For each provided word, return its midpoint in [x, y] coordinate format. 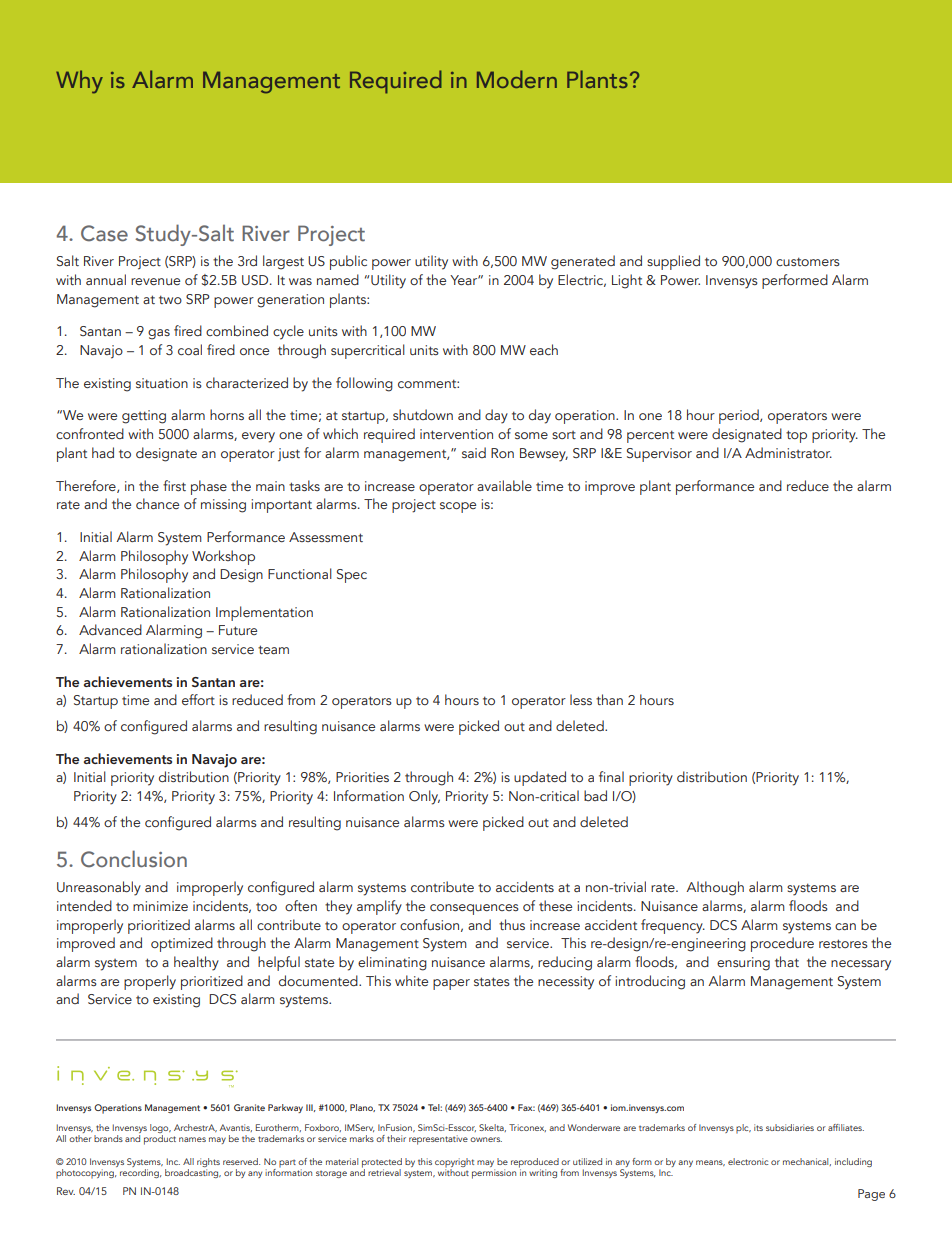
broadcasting [193, 1172]
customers [808, 261]
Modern [517, 79]
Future [238, 630]
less [581, 699]
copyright [454, 1164]
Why [79, 82]
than [609, 699]
